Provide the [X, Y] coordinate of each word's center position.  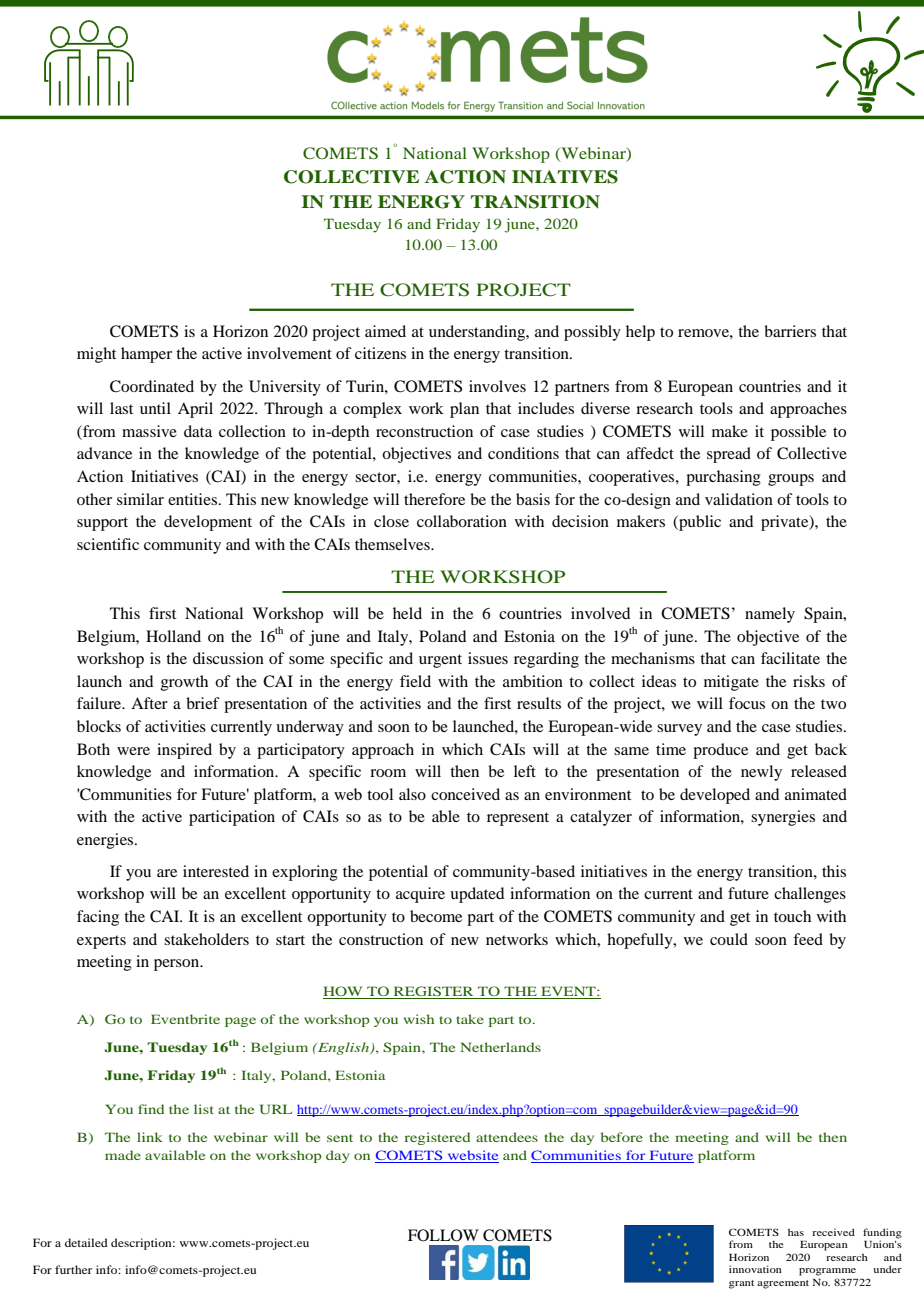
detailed [86, 1242]
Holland [173, 636]
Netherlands [500, 1047]
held [407, 613]
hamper [146, 355]
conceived [465, 794]
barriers [790, 331]
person [178, 965]
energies [106, 841]
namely [770, 615]
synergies [783, 818]
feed [808, 939]
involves [497, 386]
